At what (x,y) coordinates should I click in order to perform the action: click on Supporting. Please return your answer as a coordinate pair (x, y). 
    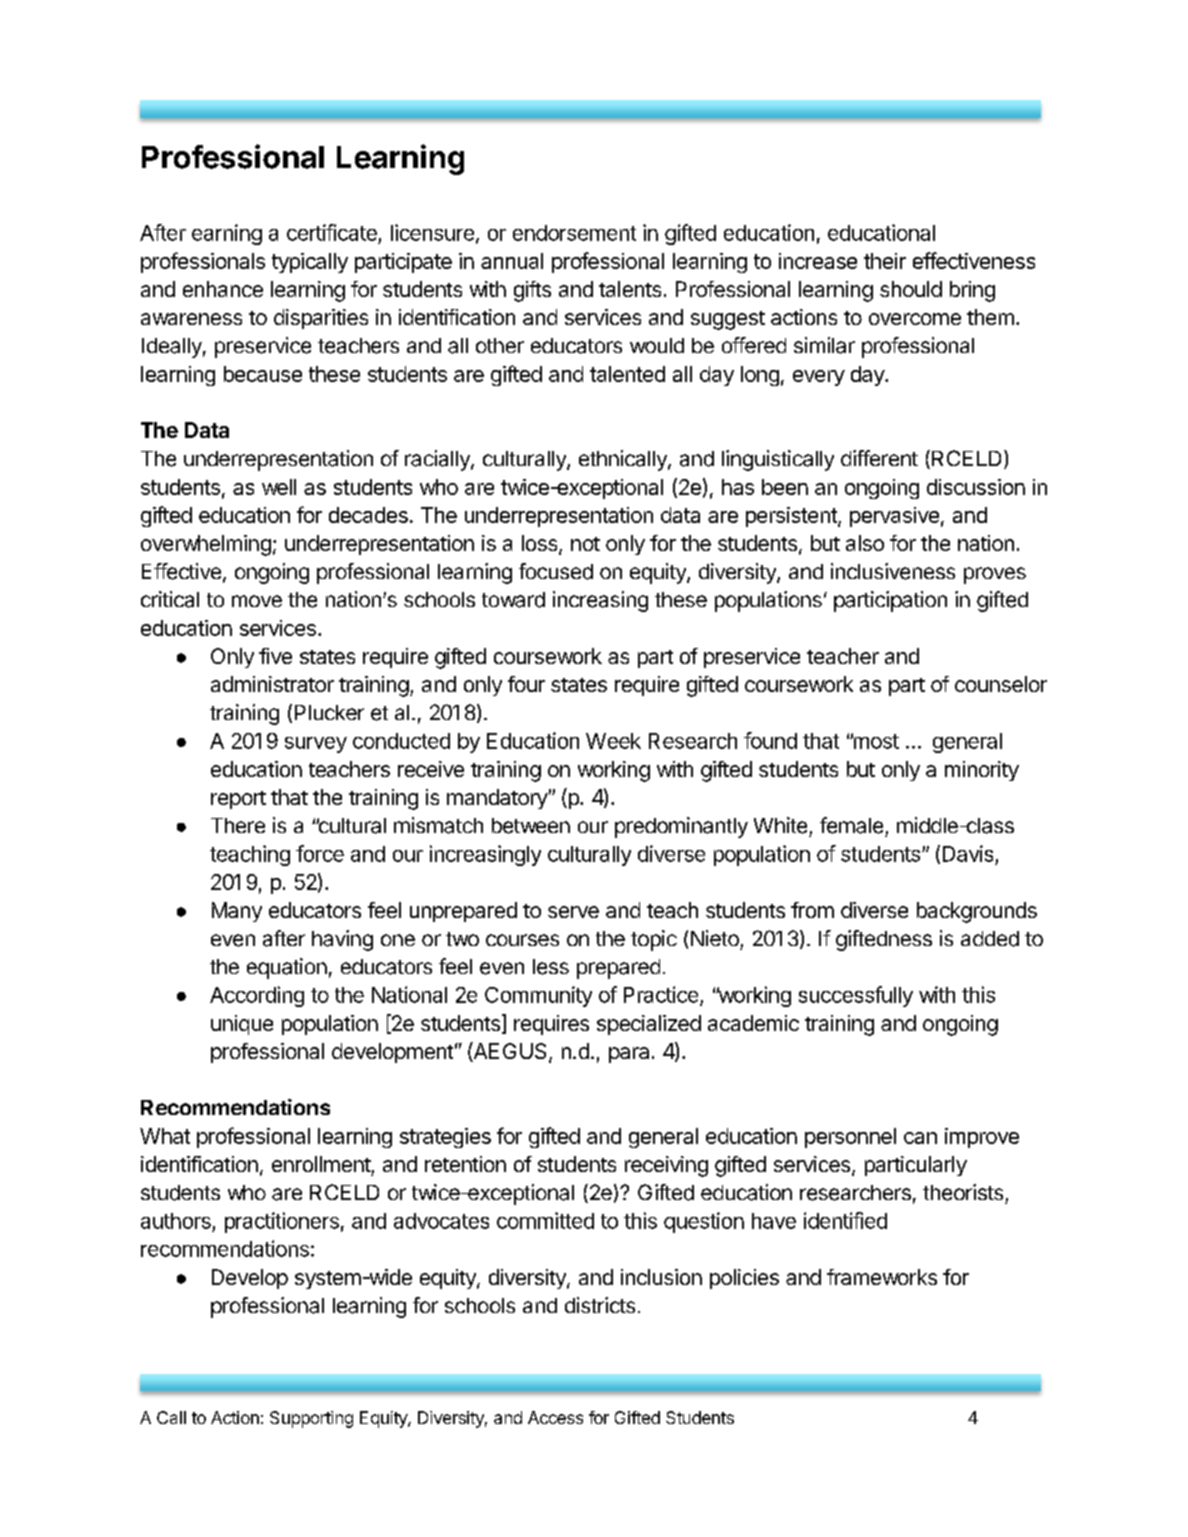
    Looking at the image, I should click on (311, 1419).
